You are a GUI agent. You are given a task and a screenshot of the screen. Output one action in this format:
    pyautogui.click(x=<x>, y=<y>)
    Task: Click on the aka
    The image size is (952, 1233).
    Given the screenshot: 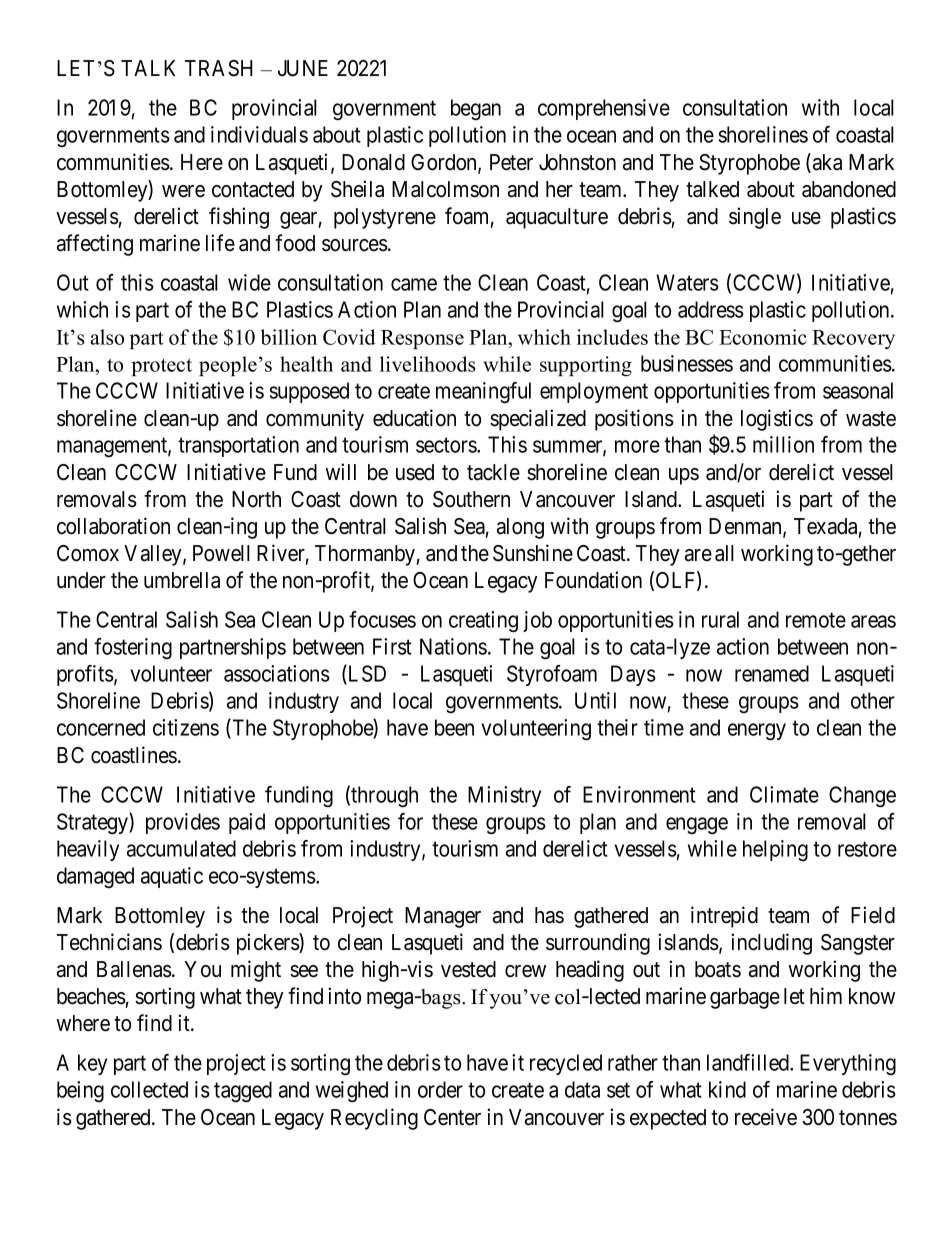 What is the action you would take?
    pyautogui.click(x=826, y=163)
